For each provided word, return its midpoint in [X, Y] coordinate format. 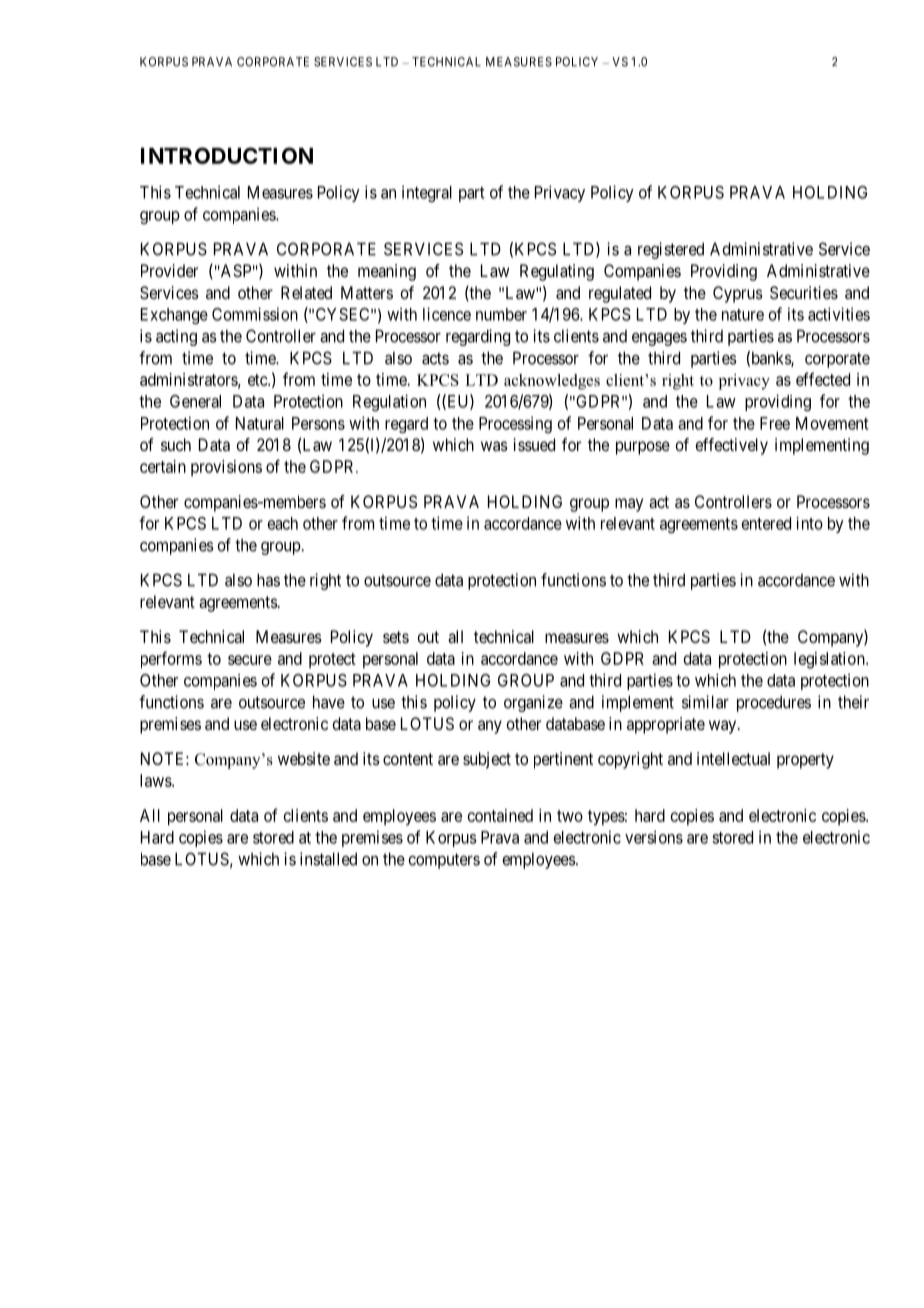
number [501, 314]
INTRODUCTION [227, 155]
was [494, 446]
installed [328, 859]
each [283, 523]
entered [766, 523]
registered [671, 250]
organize [533, 703]
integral [427, 193]
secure [250, 660]
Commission [255, 314]
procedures [774, 703]
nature [743, 315]
